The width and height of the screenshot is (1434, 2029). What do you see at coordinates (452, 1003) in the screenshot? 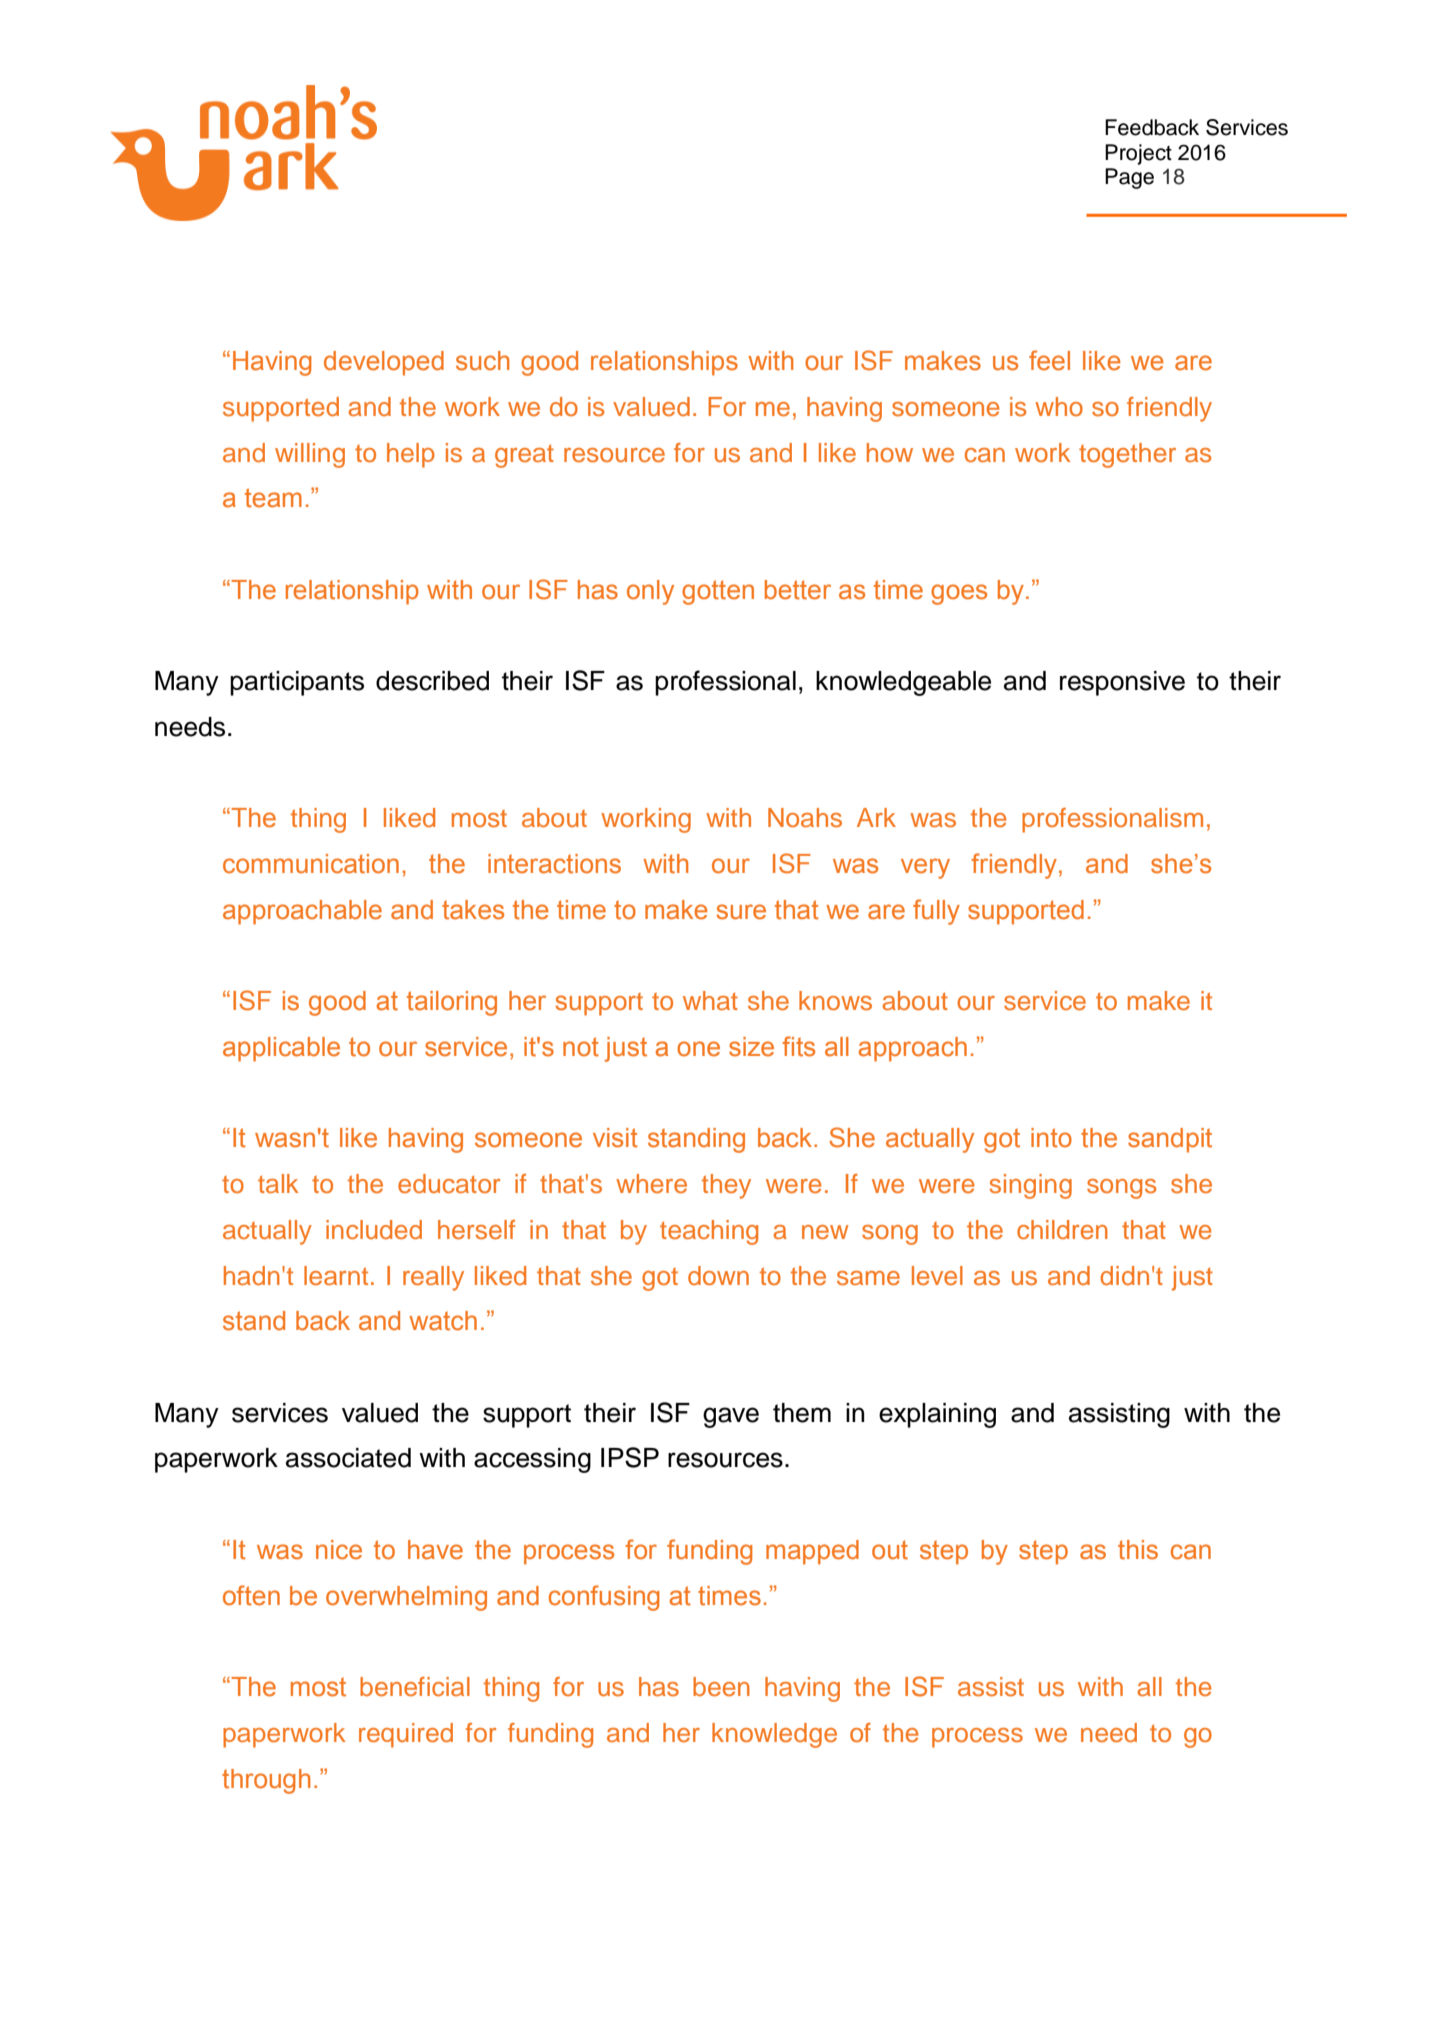
I see `tailoring` at bounding box center [452, 1003].
